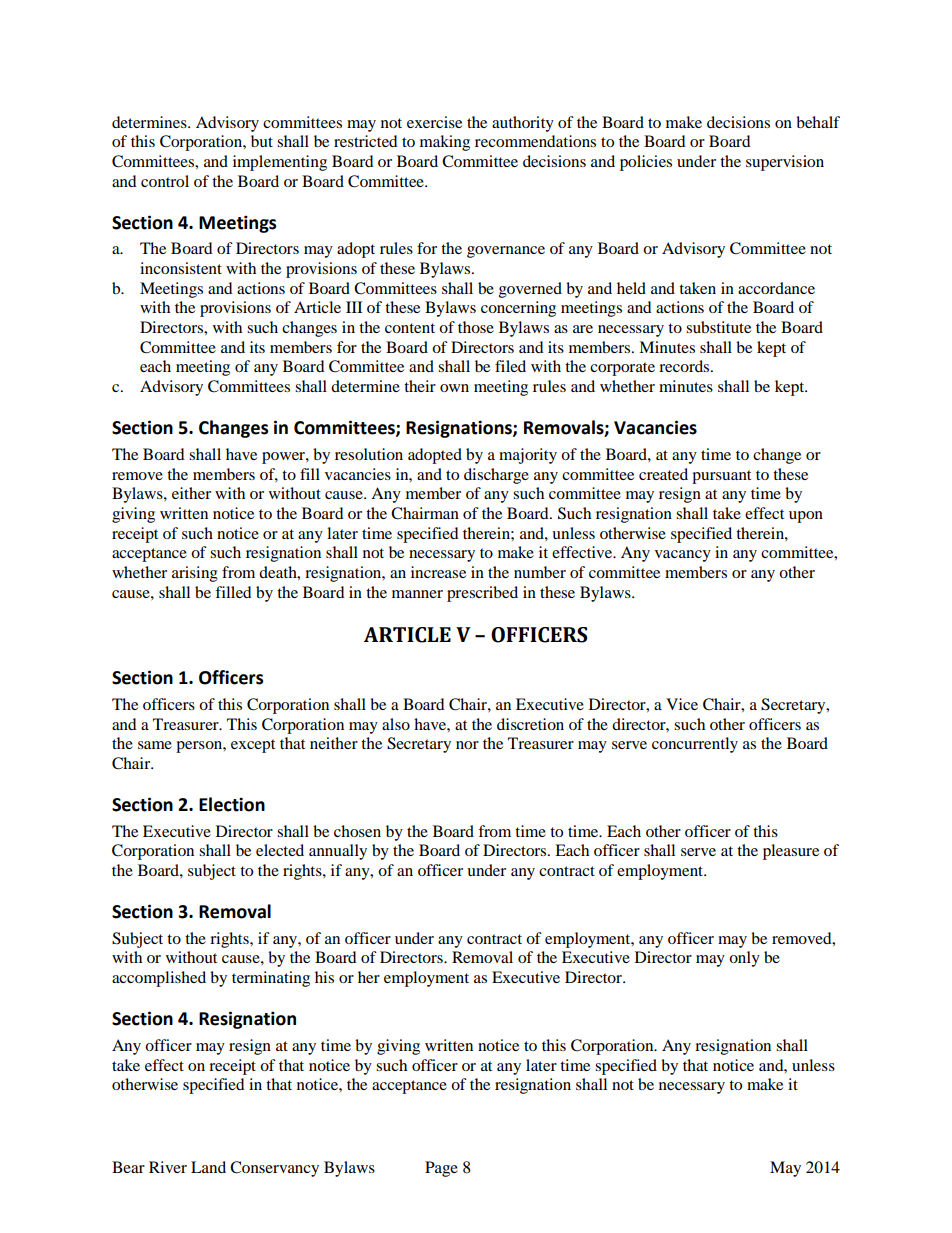  Describe the element at coordinates (445, 143) in the screenshot. I see `making` at that location.
